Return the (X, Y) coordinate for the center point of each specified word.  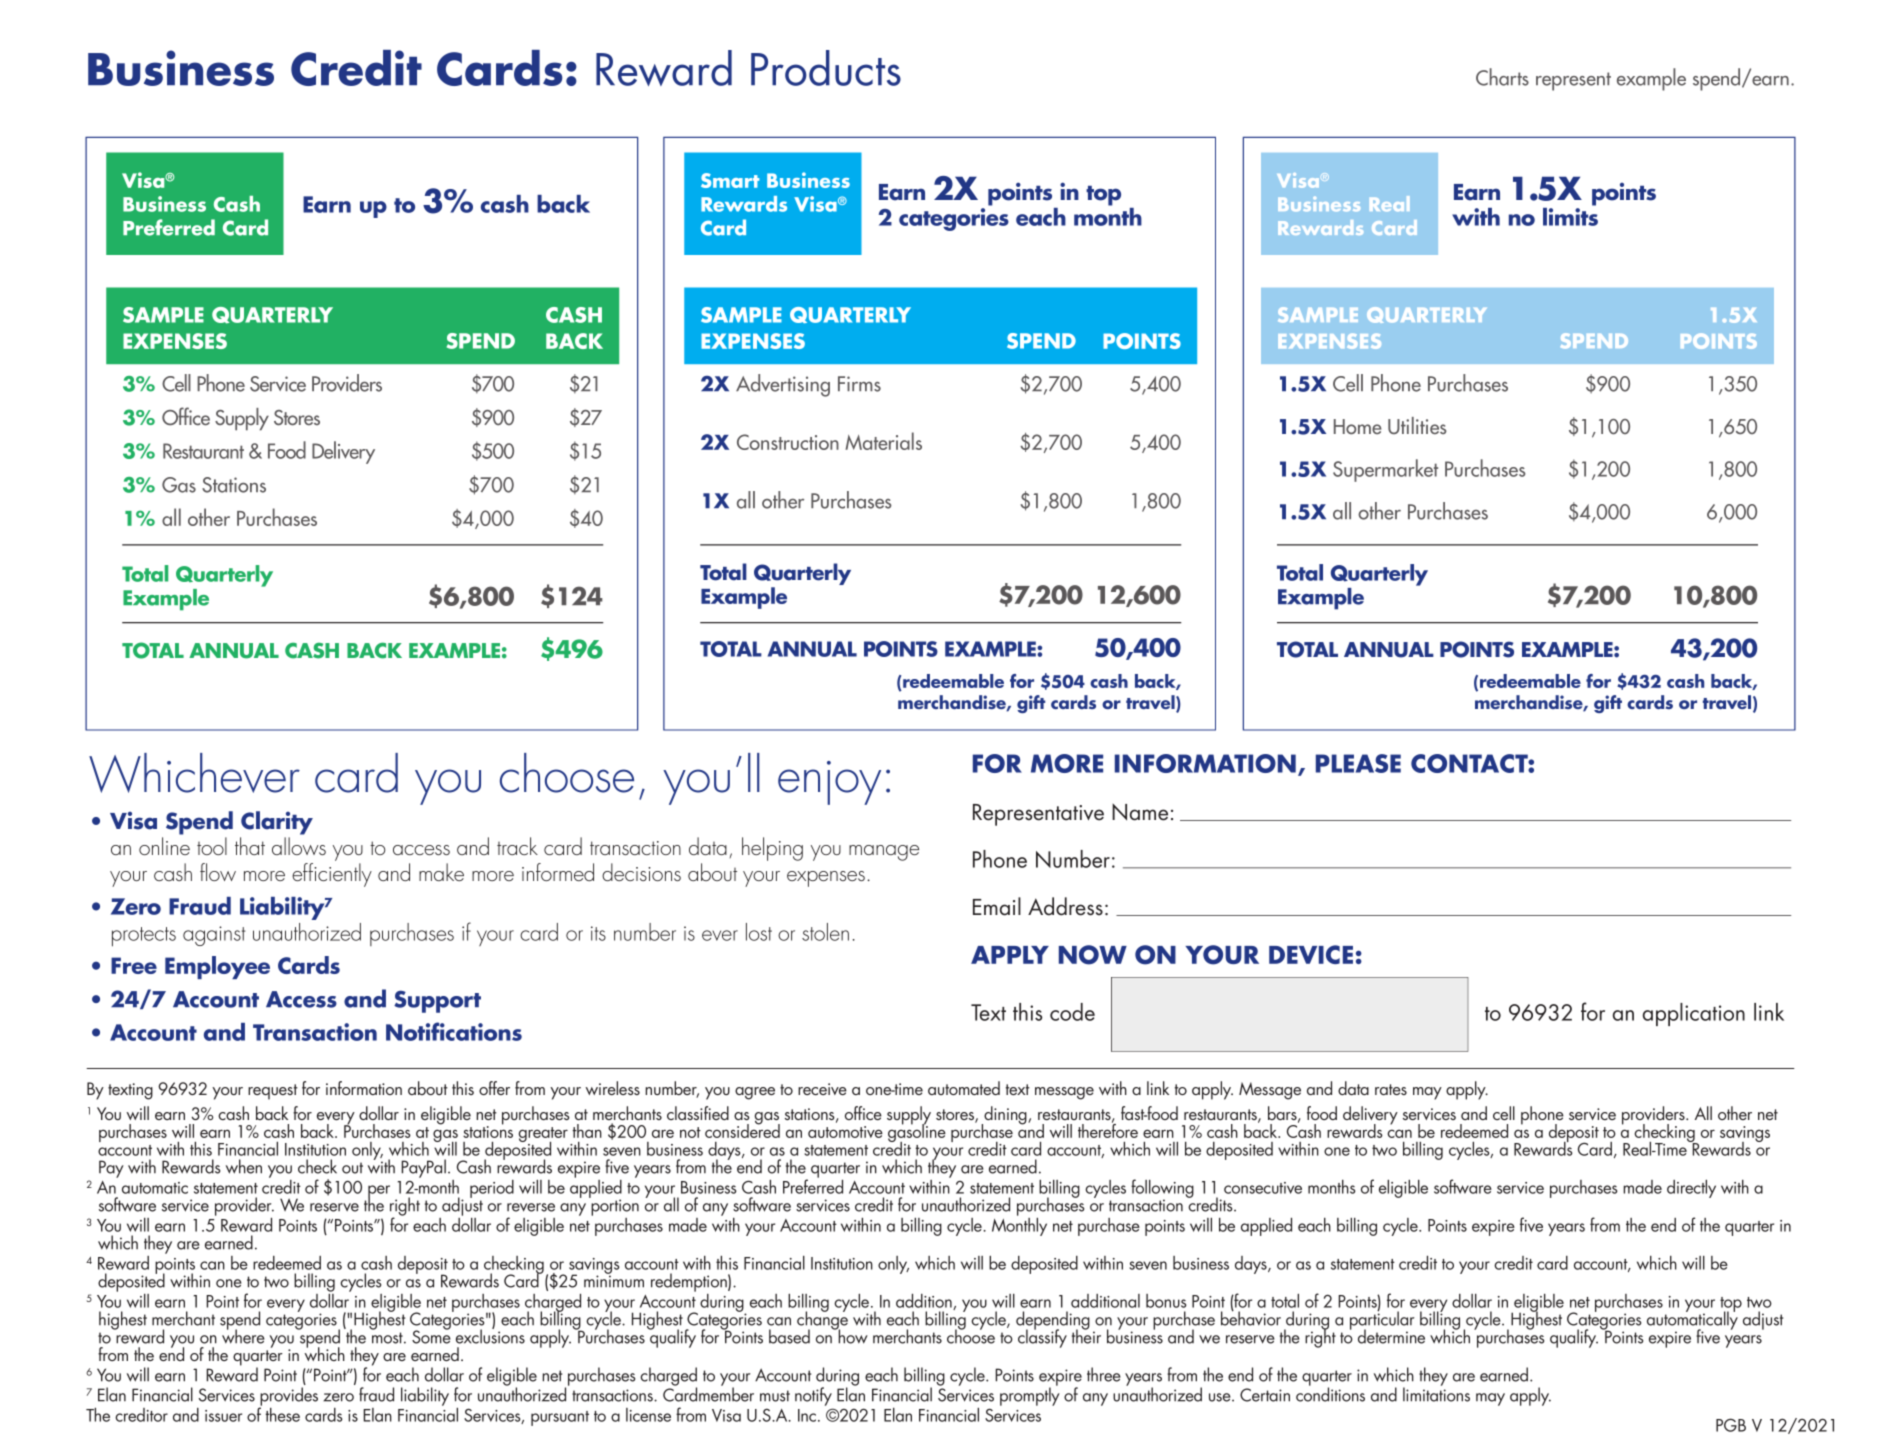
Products (826, 68)
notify (813, 1396)
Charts (1502, 77)
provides (288, 1397)
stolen (825, 932)
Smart (730, 180)
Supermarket (1385, 470)
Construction (788, 442)
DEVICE (1311, 954)
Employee (217, 967)
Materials (883, 441)
